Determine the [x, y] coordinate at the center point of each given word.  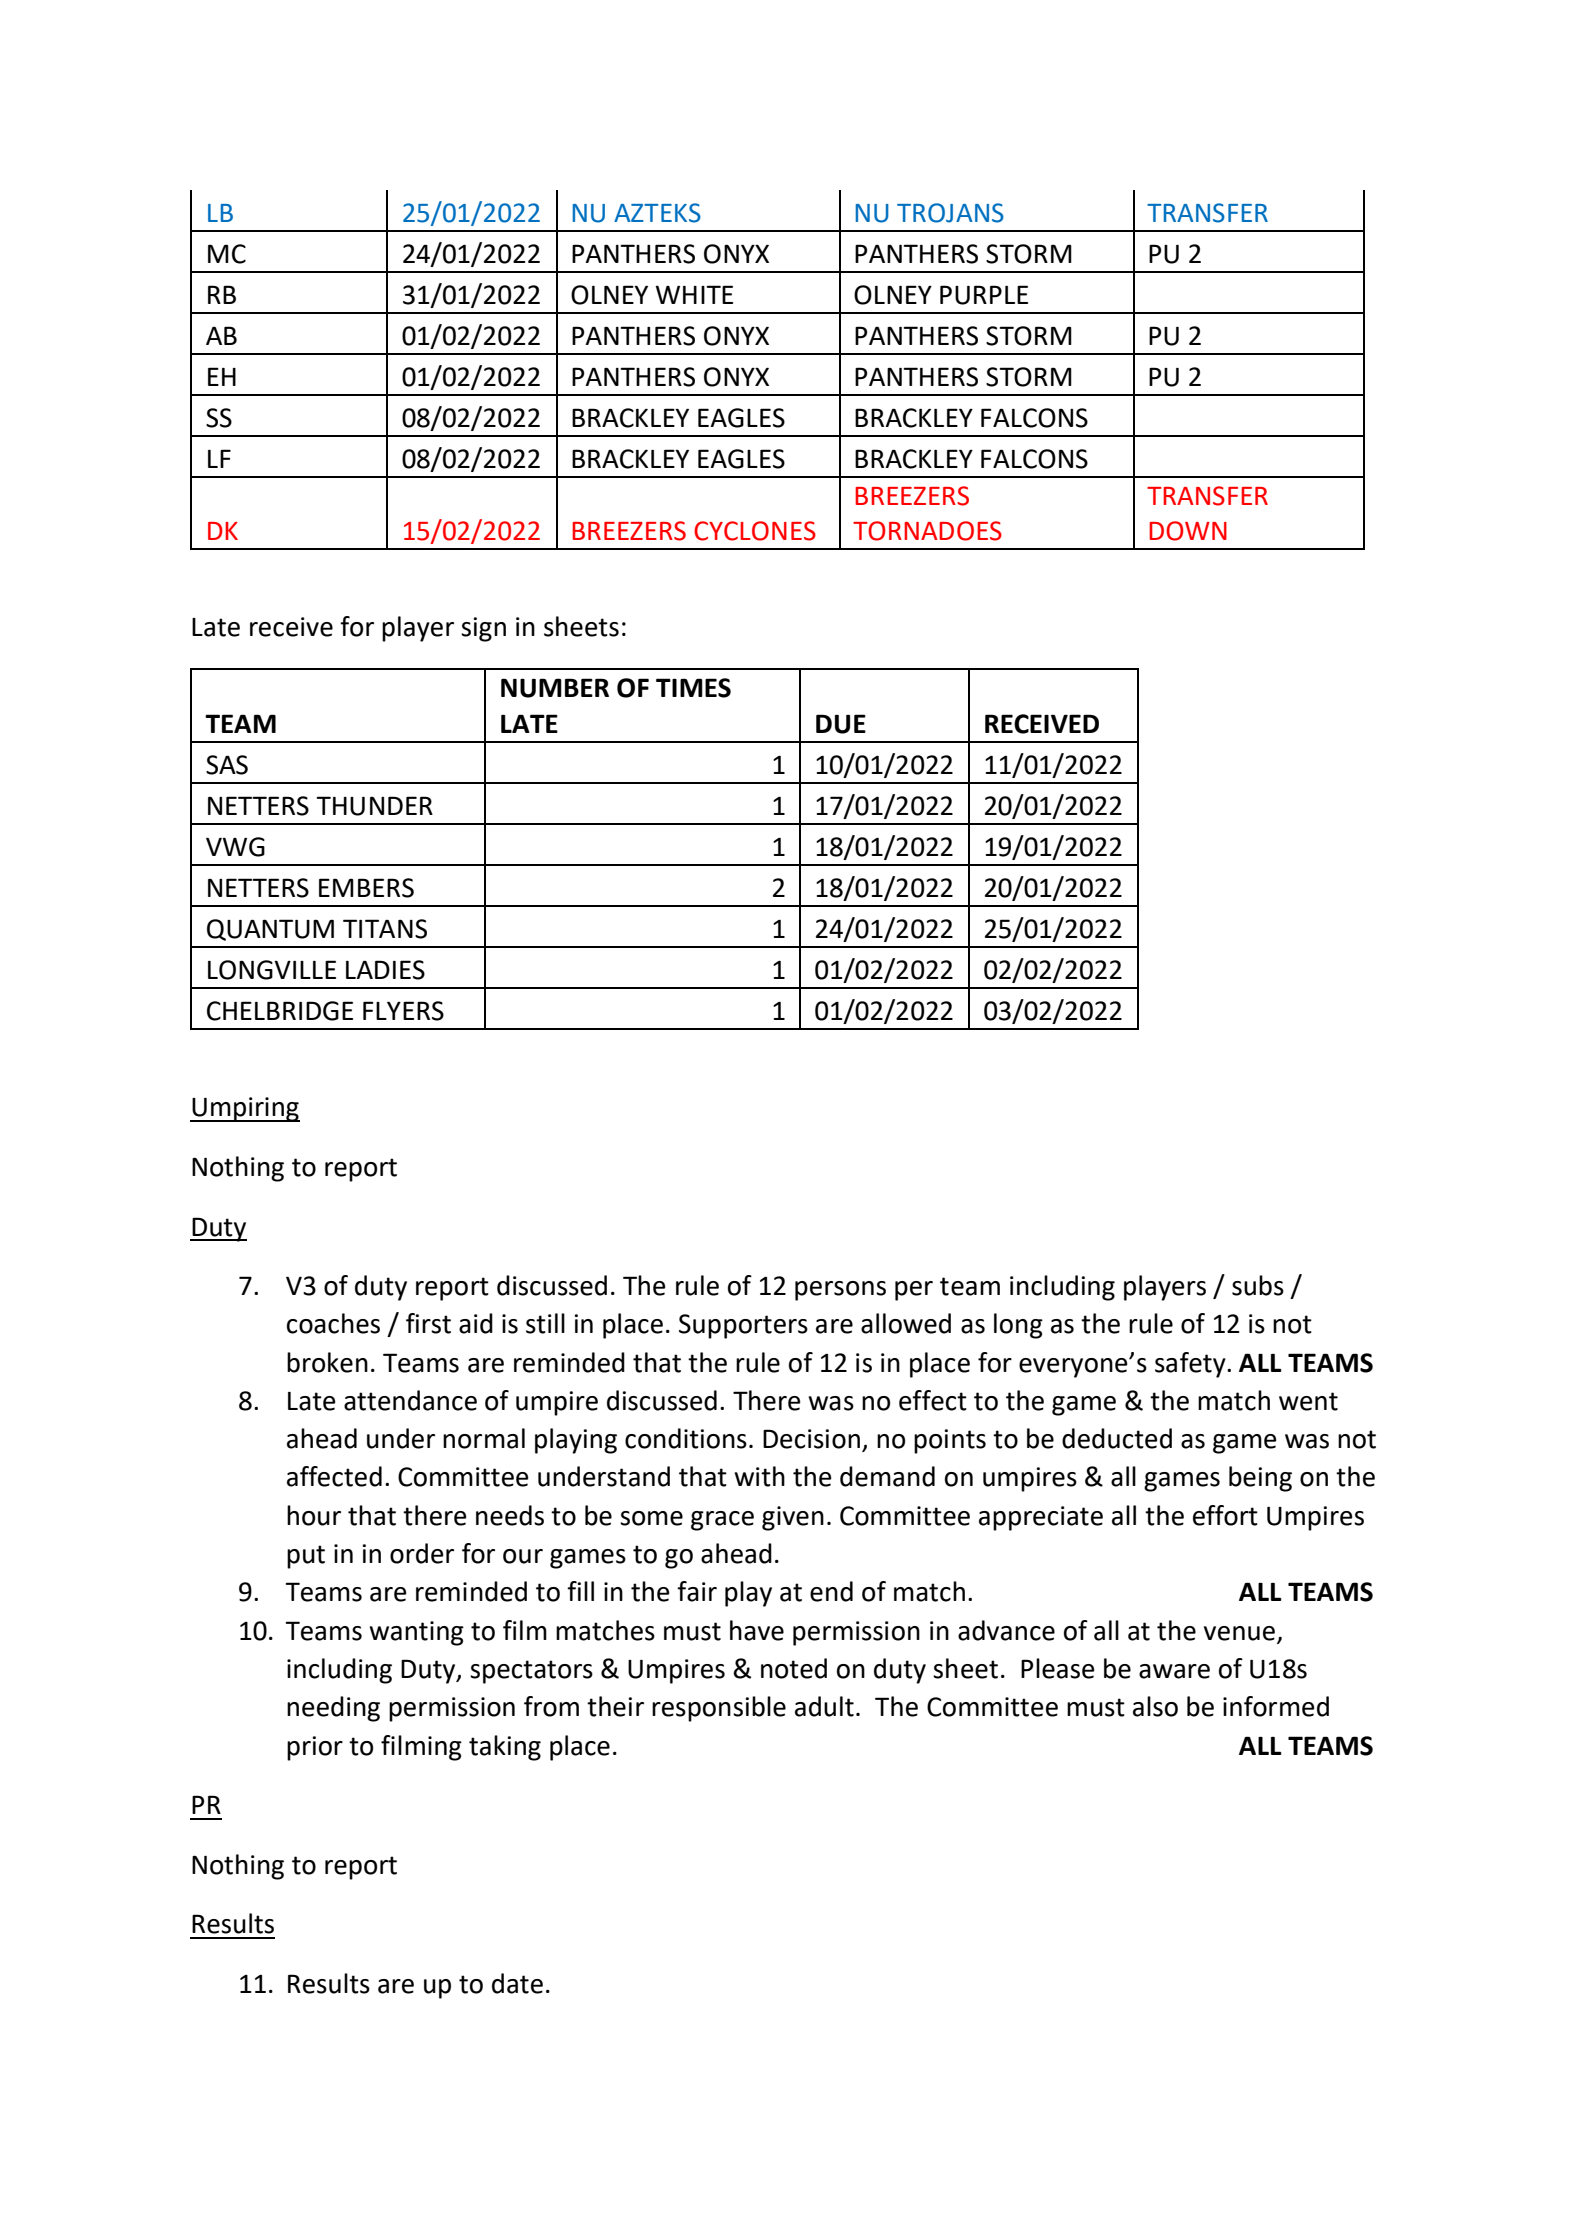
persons [840, 1291]
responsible [719, 1709]
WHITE [694, 294]
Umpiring [245, 1109]
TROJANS [950, 213]
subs [1258, 1285]
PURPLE [984, 295]
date [517, 1983]
